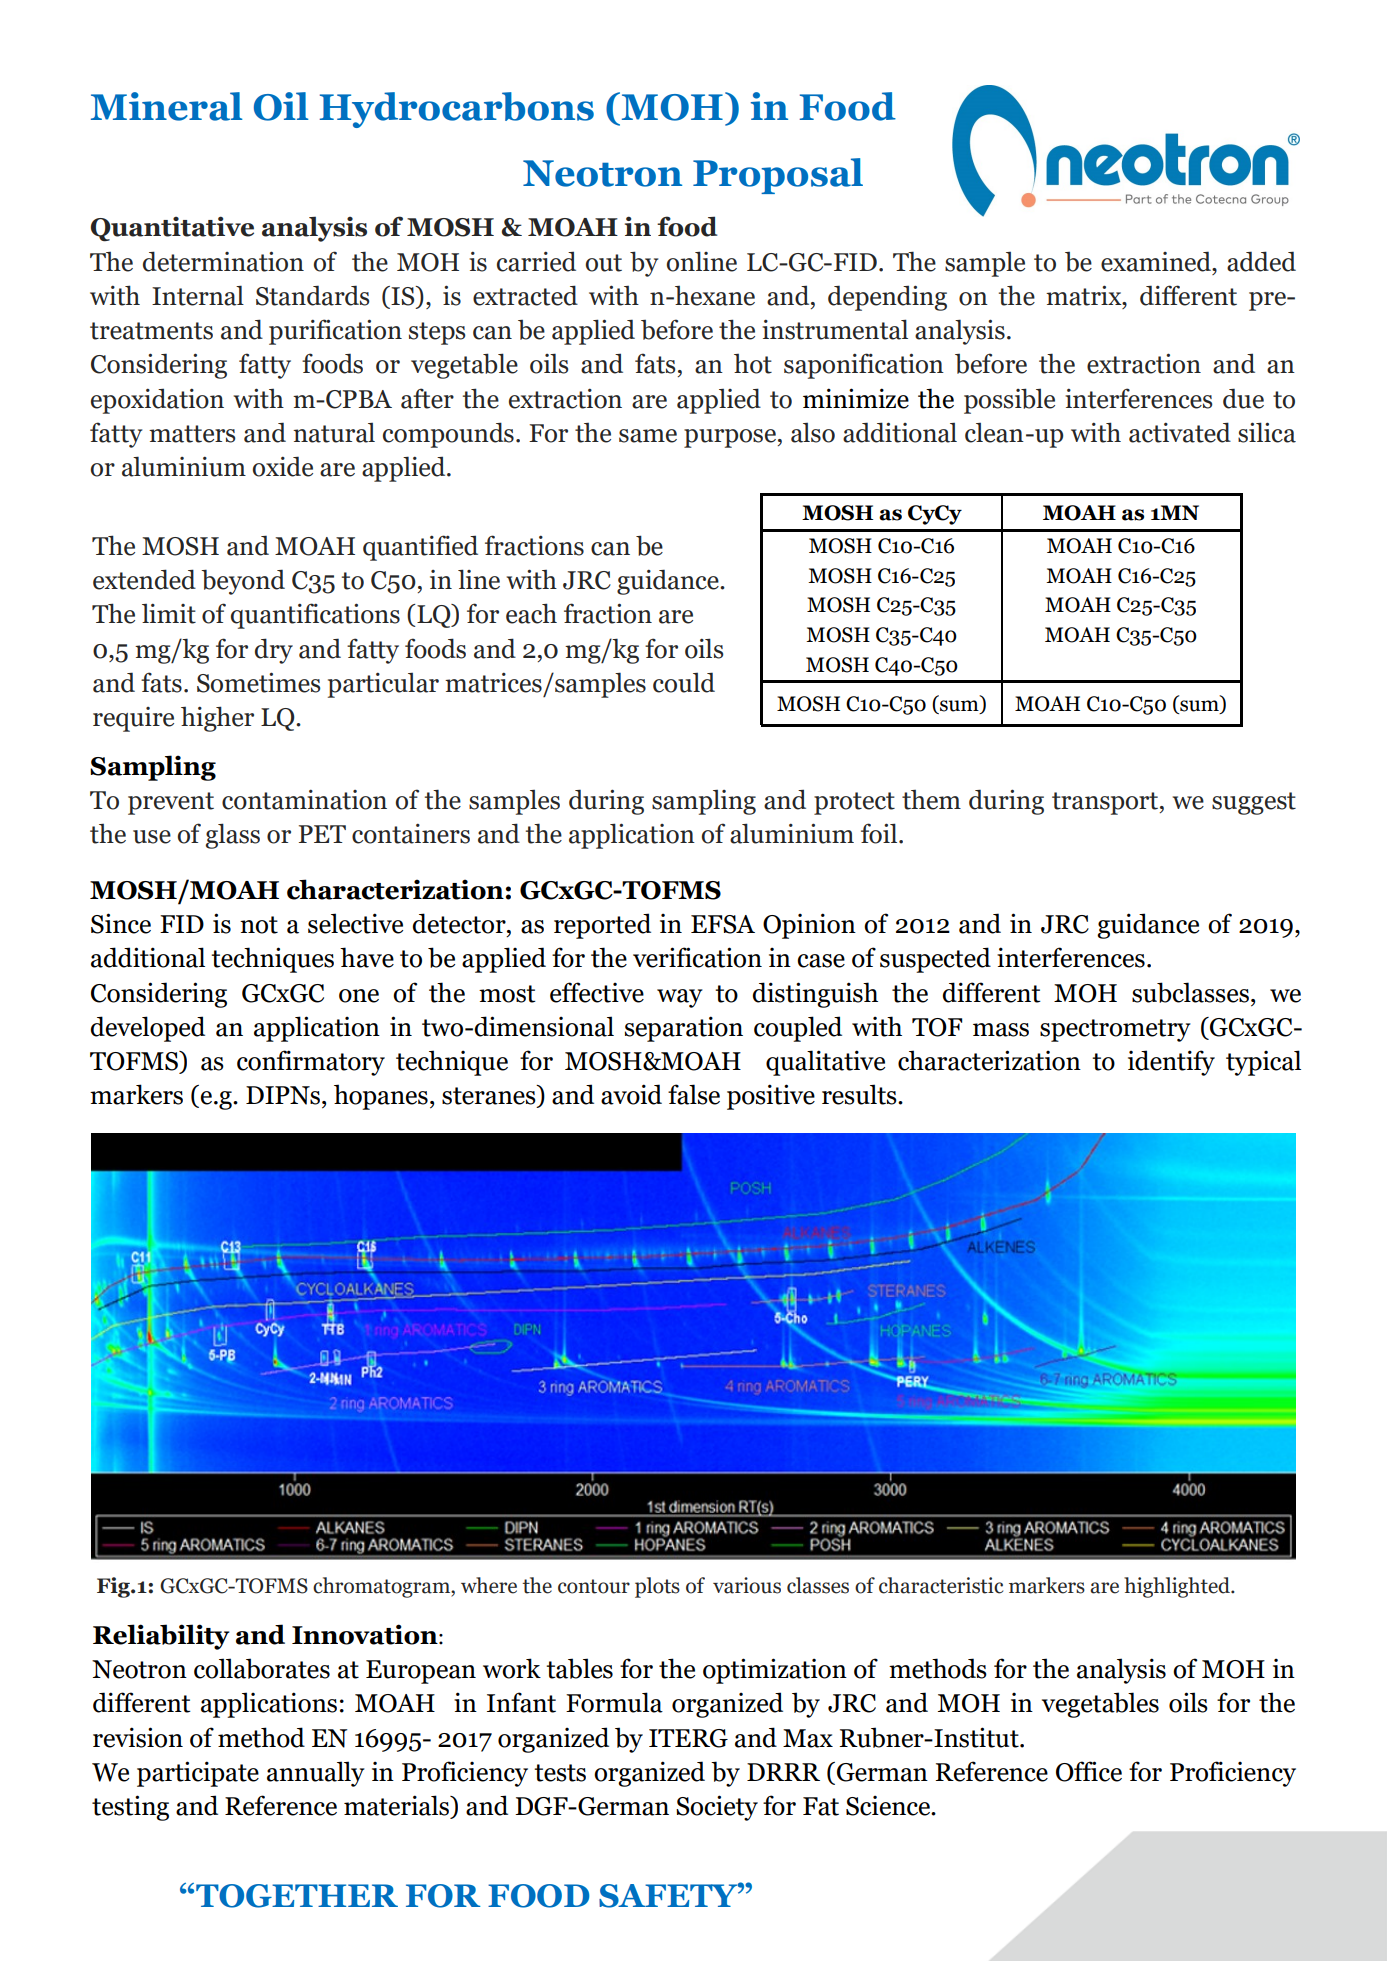  I want to click on way, so click(680, 998).
